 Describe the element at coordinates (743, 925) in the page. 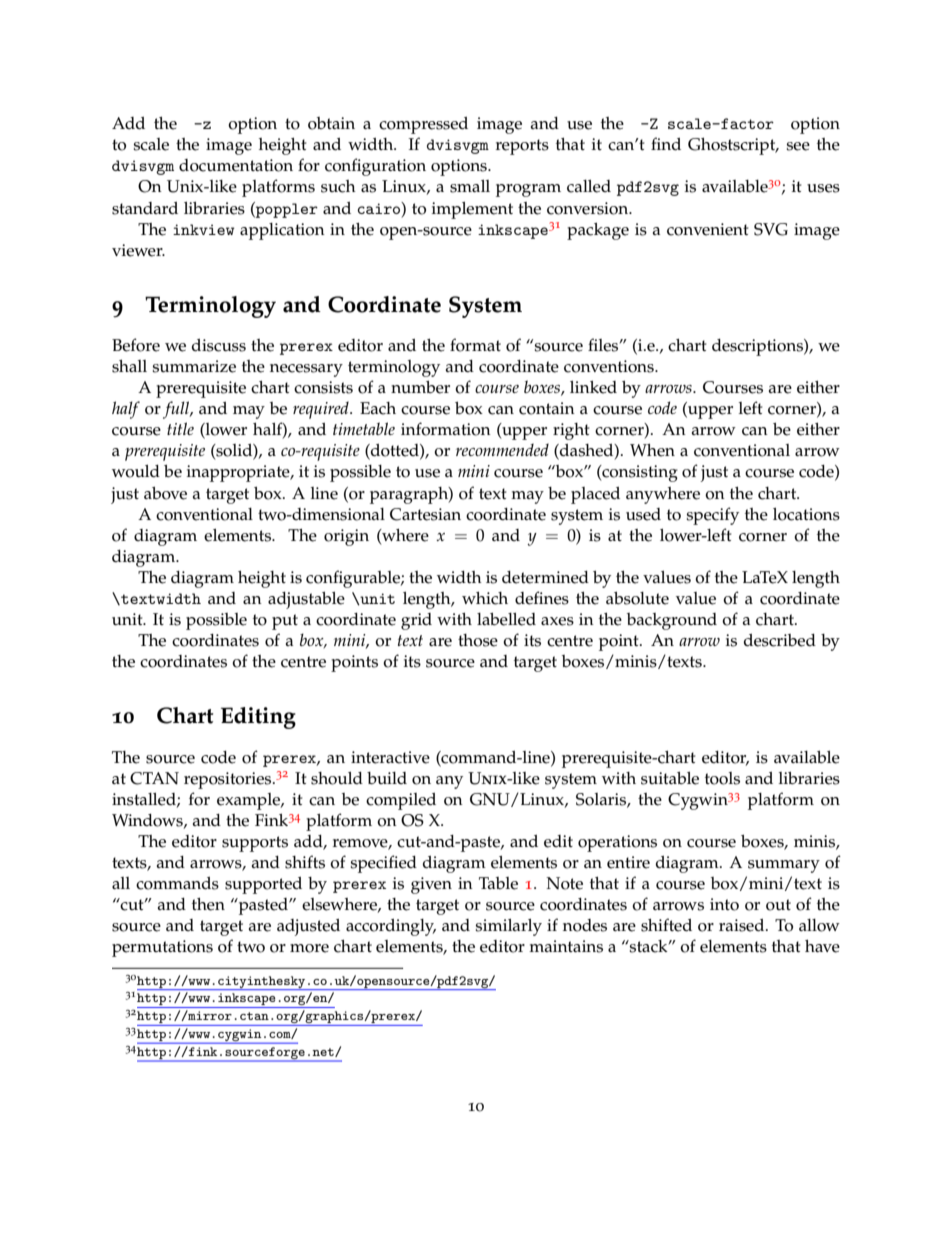

I see `raised` at that location.
